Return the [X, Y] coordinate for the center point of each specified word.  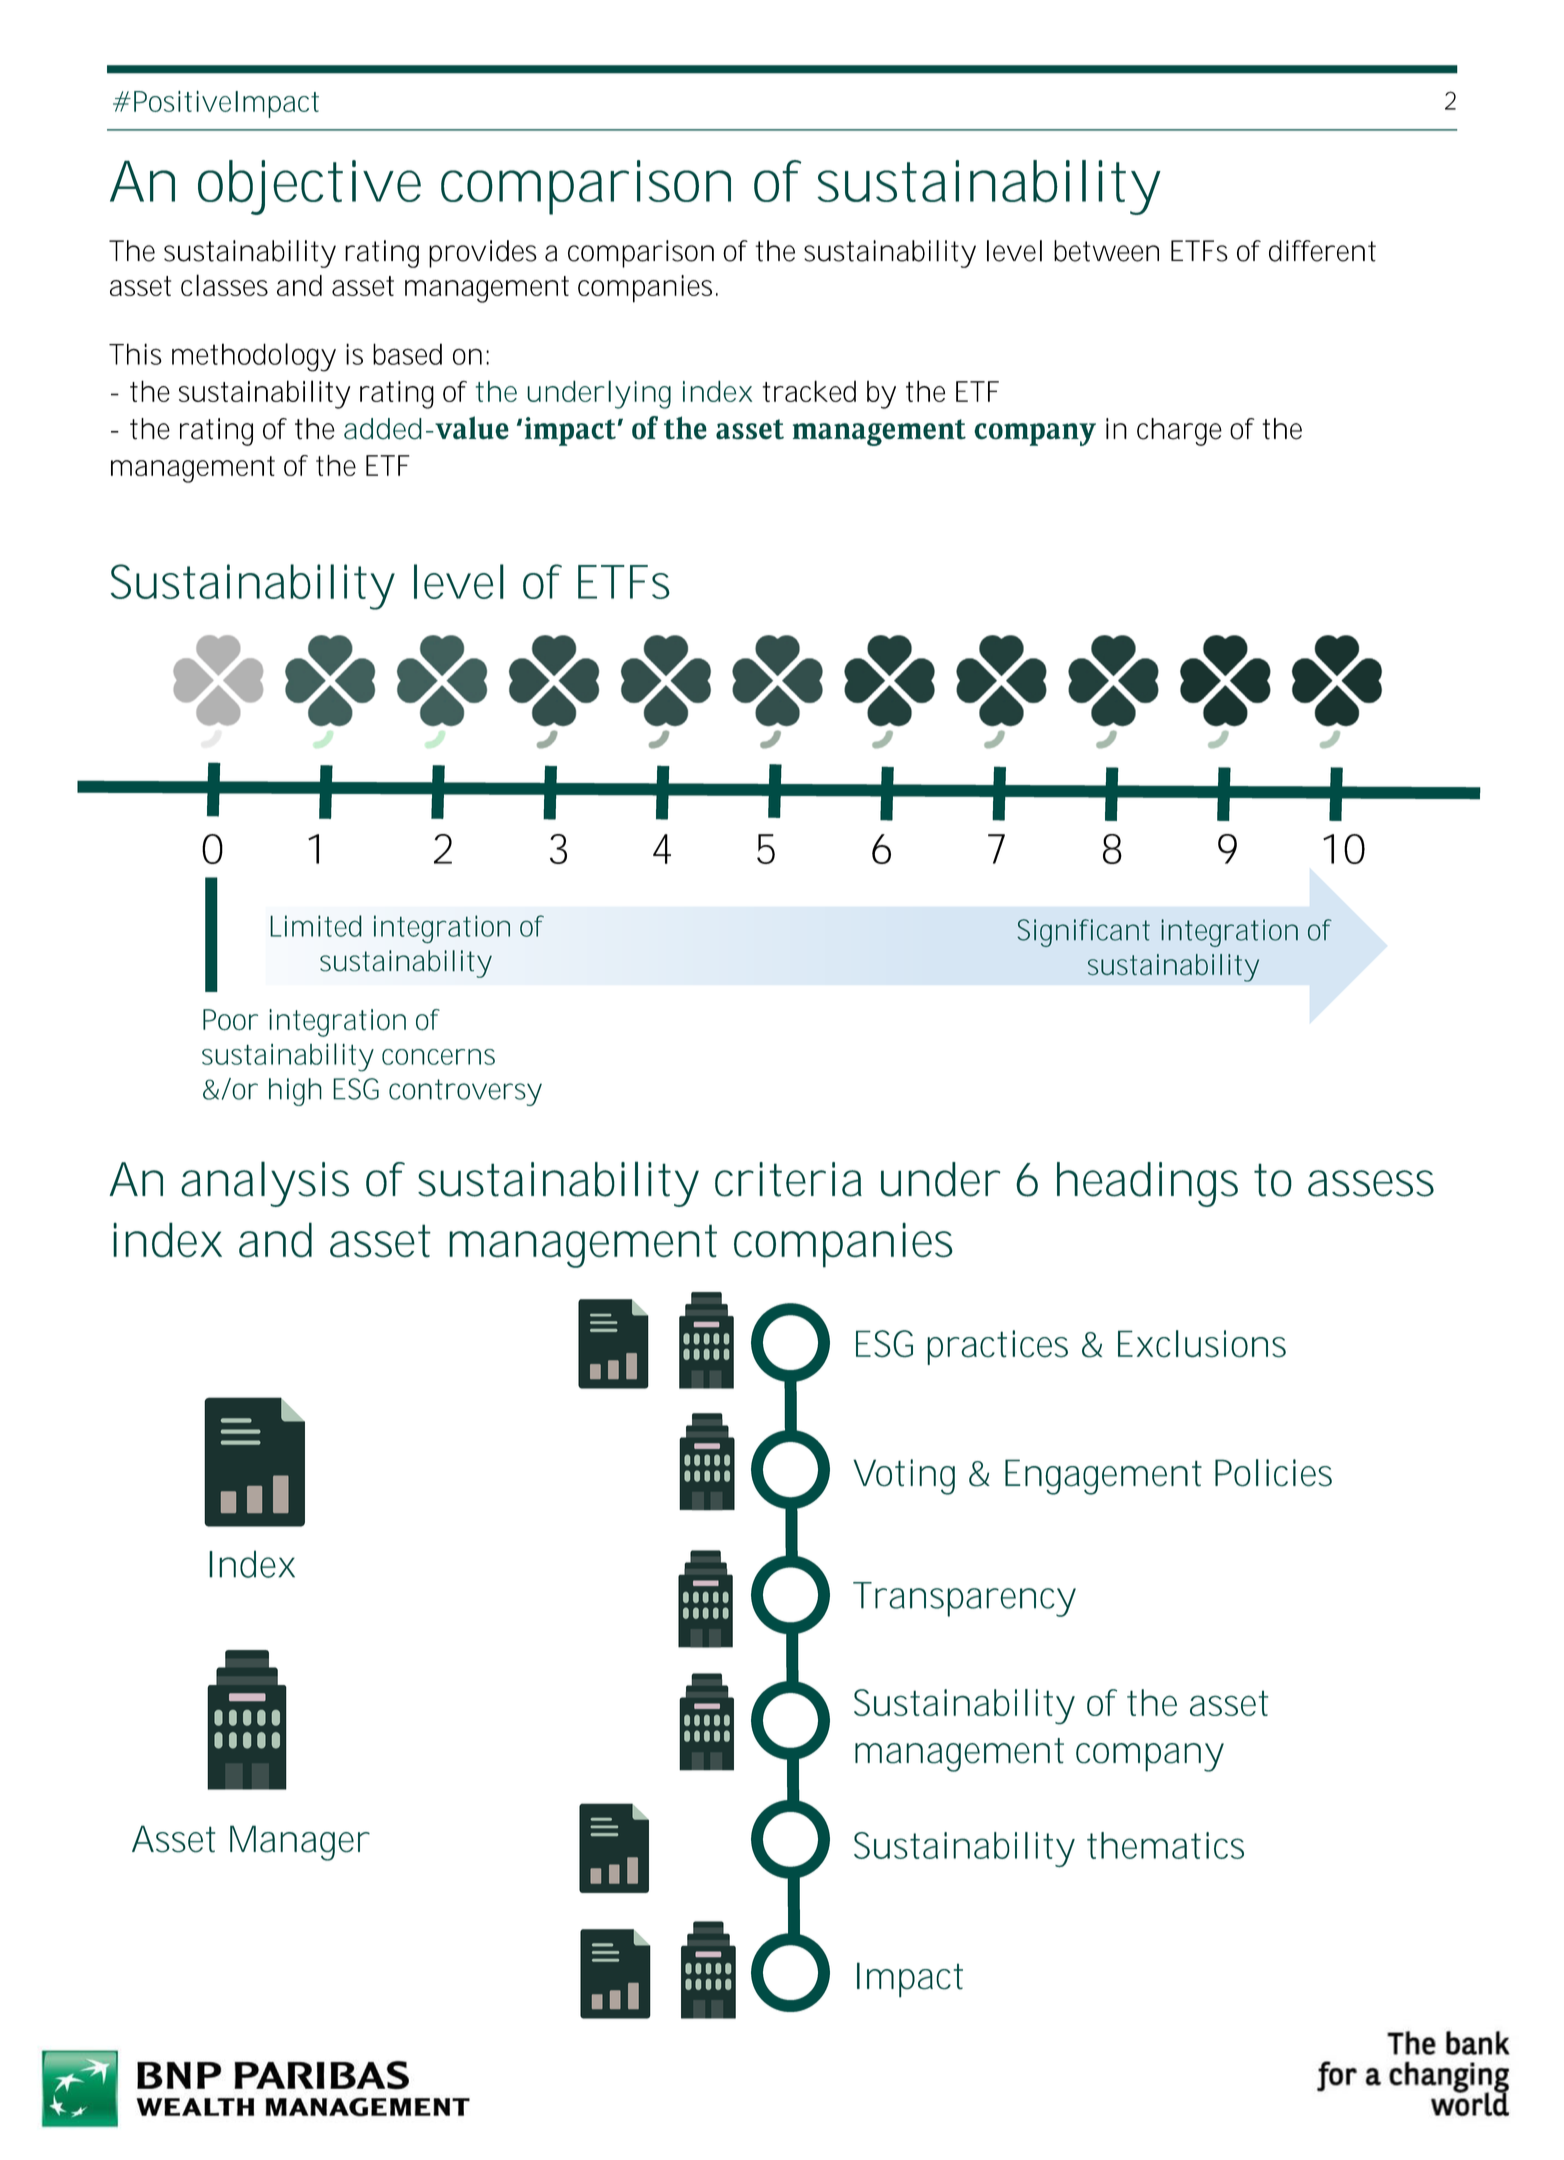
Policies [1273, 1473]
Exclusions [1202, 1344]
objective [309, 187]
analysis [265, 1184]
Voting [904, 1477]
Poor [230, 1020]
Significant [1083, 933]
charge [1179, 432]
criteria [788, 1179]
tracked [809, 391]
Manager [300, 1843]
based [407, 354]
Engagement [1103, 1477]
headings [1147, 1184]
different [1322, 251]
